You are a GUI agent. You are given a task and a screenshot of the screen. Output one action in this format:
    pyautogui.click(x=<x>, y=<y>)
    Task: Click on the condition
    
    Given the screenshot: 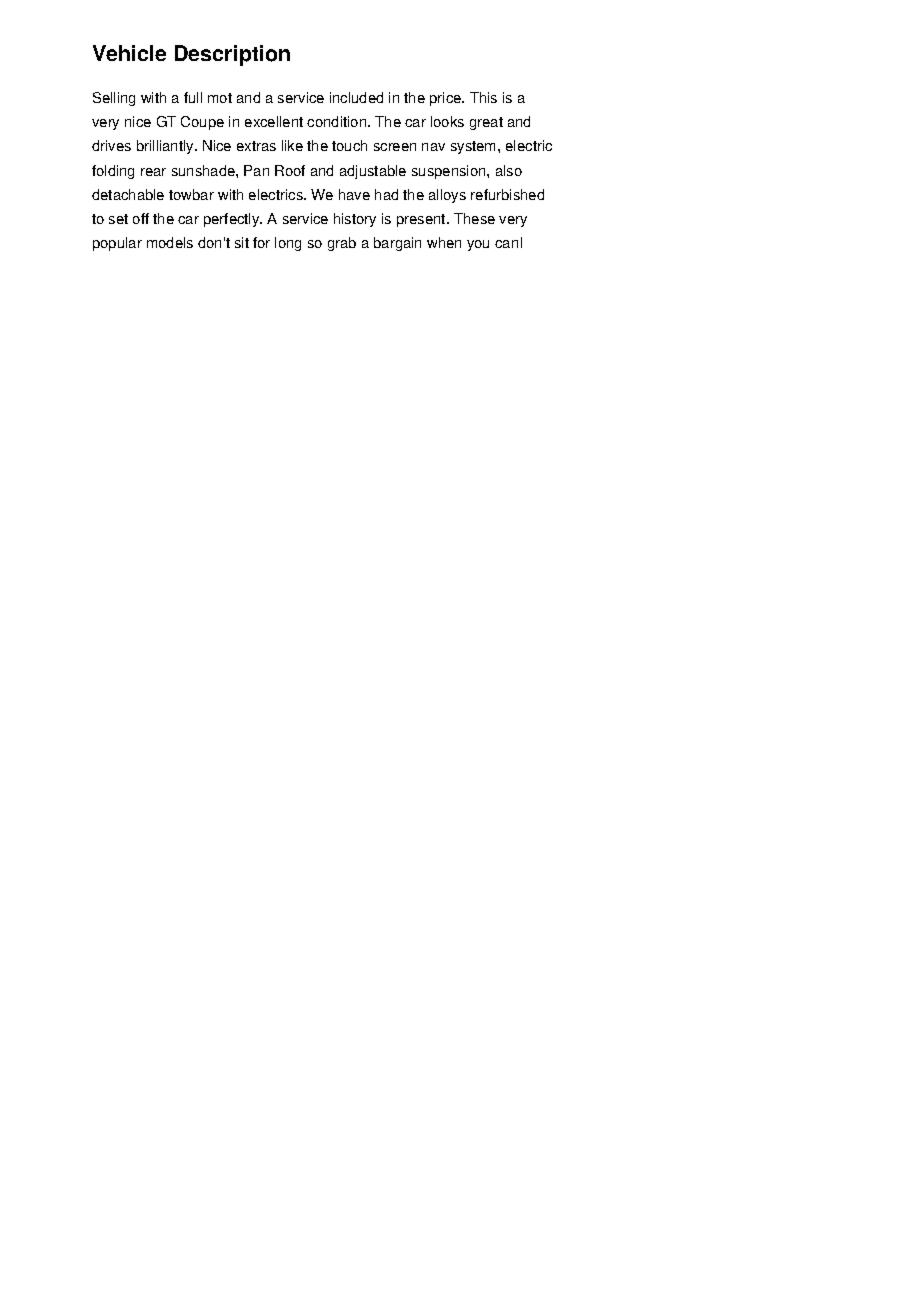 What is the action you would take?
    pyautogui.click(x=338, y=121)
